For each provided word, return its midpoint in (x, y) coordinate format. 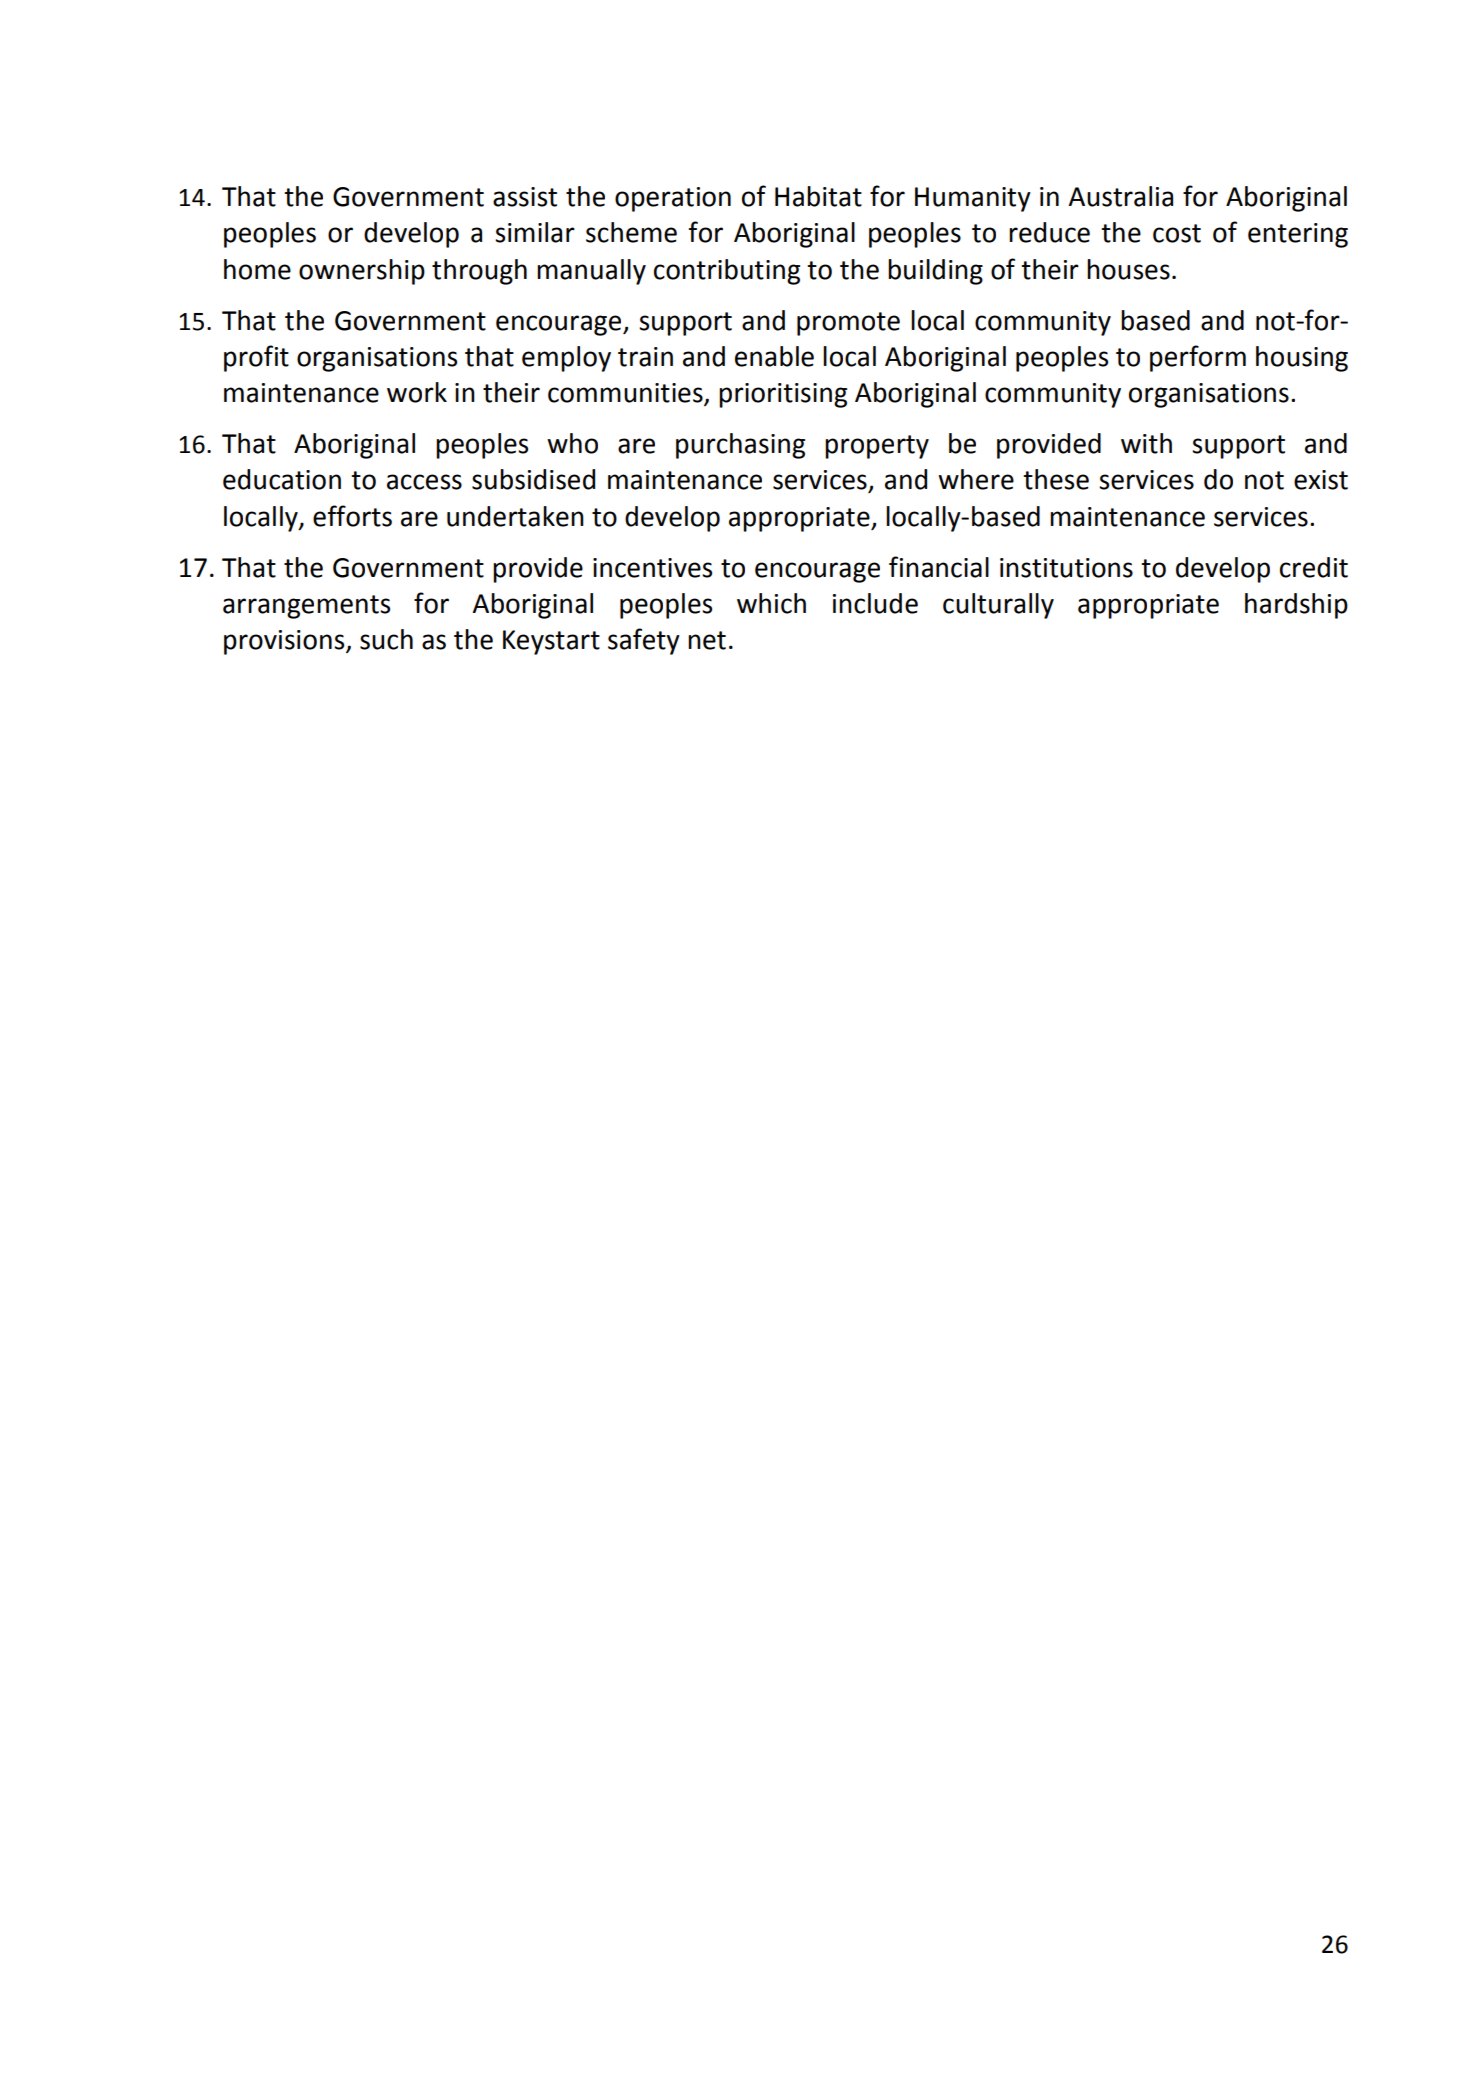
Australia (1120, 196)
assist (525, 197)
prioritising (783, 395)
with (1146, 443)
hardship (1296, 606)
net (707, 640)
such (386, 639)
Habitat (818, 196)
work (417, 392)
